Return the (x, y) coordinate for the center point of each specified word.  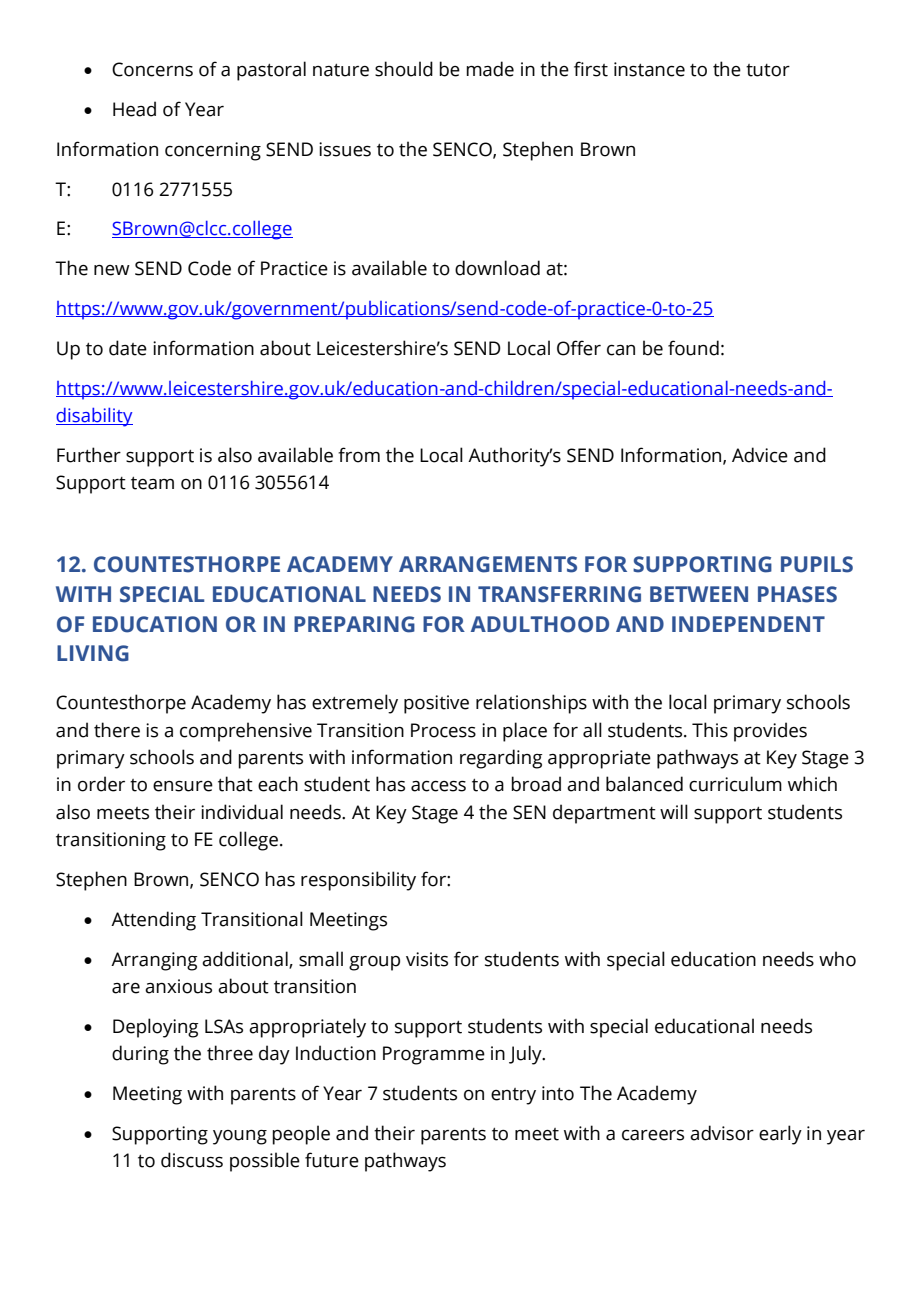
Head (134, 109)
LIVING (93, 653)
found (693, 348)
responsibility (358, 881)
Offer (579, 348)
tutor (768, 70)
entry (513, 1096)
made (490, 69)
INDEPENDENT (748, 624)
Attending (153, 921)
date (128, 348)
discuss (192, 1160)
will (674, 811)
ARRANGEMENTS (488, 564)
